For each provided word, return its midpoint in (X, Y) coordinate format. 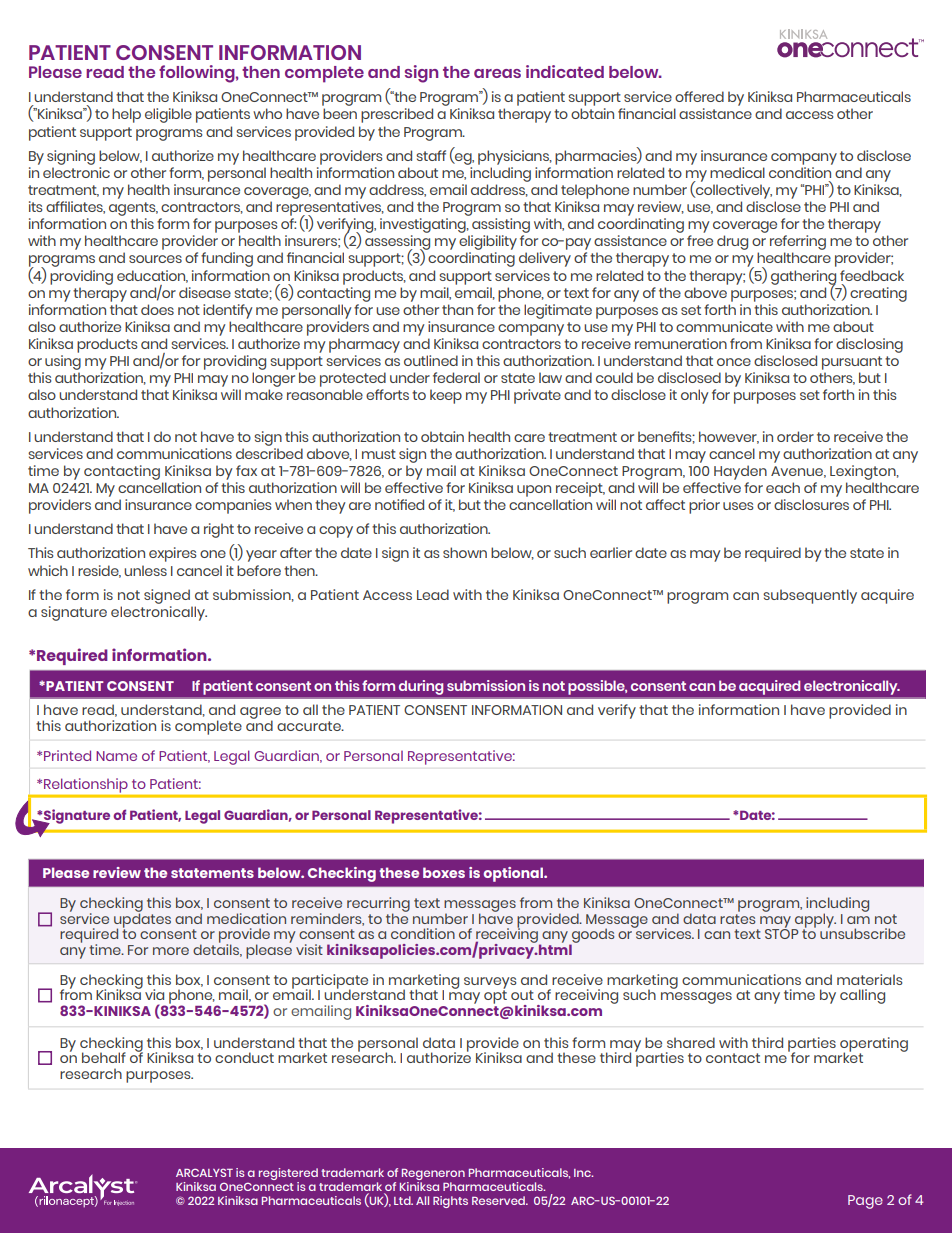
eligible (168, 115)
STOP (781, 933)
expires (172, 554)
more (171, 951)
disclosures (811, 504)
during (421, 687)
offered (699, 96)
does (157, 309)
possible (597, 687)
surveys (490, 984)
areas (497, 73)
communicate (724, 326)
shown (465, 552)
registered (288, 1175)
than (457, 309)
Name (116, 756)
